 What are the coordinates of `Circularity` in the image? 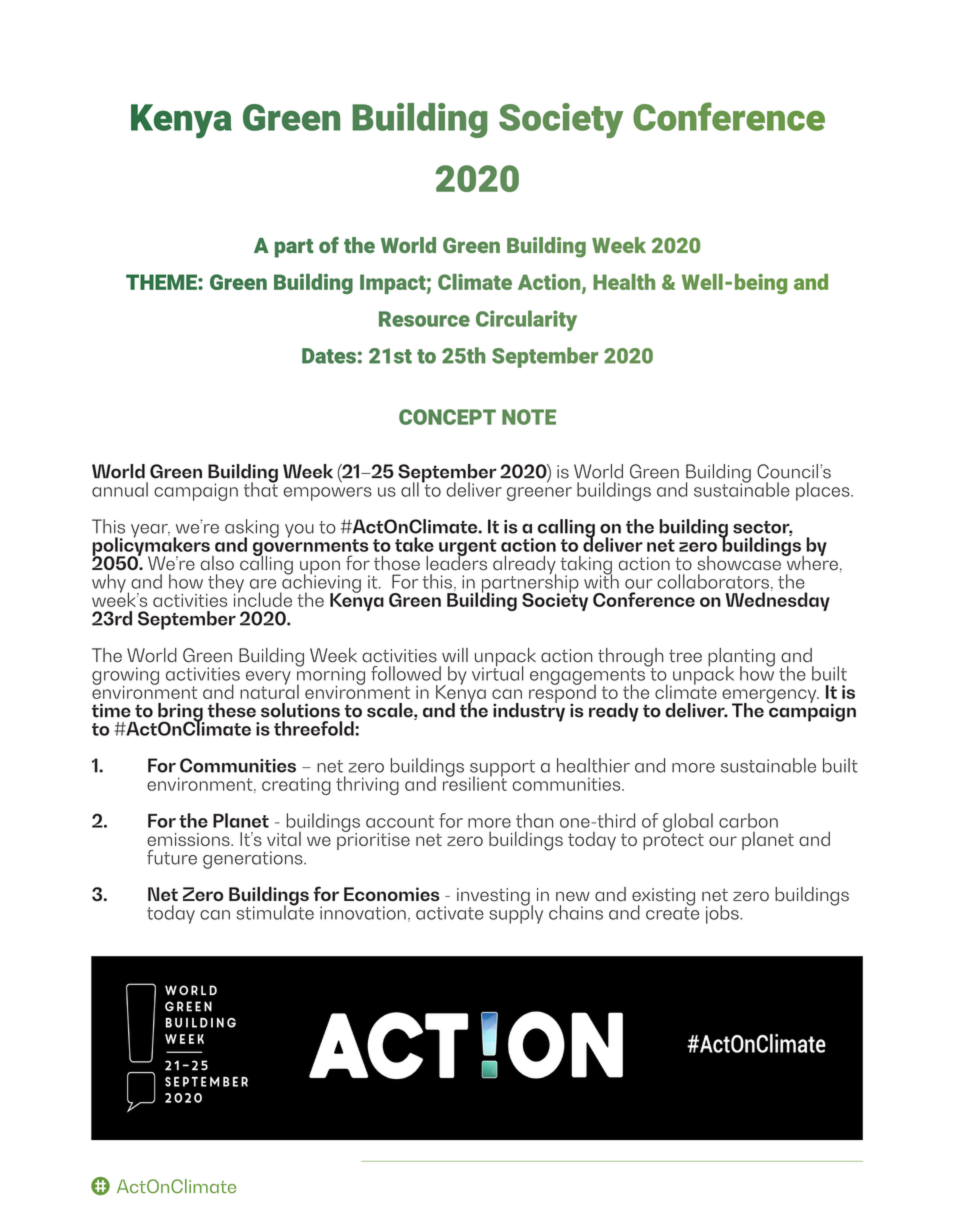 It's located at (526, 320).
